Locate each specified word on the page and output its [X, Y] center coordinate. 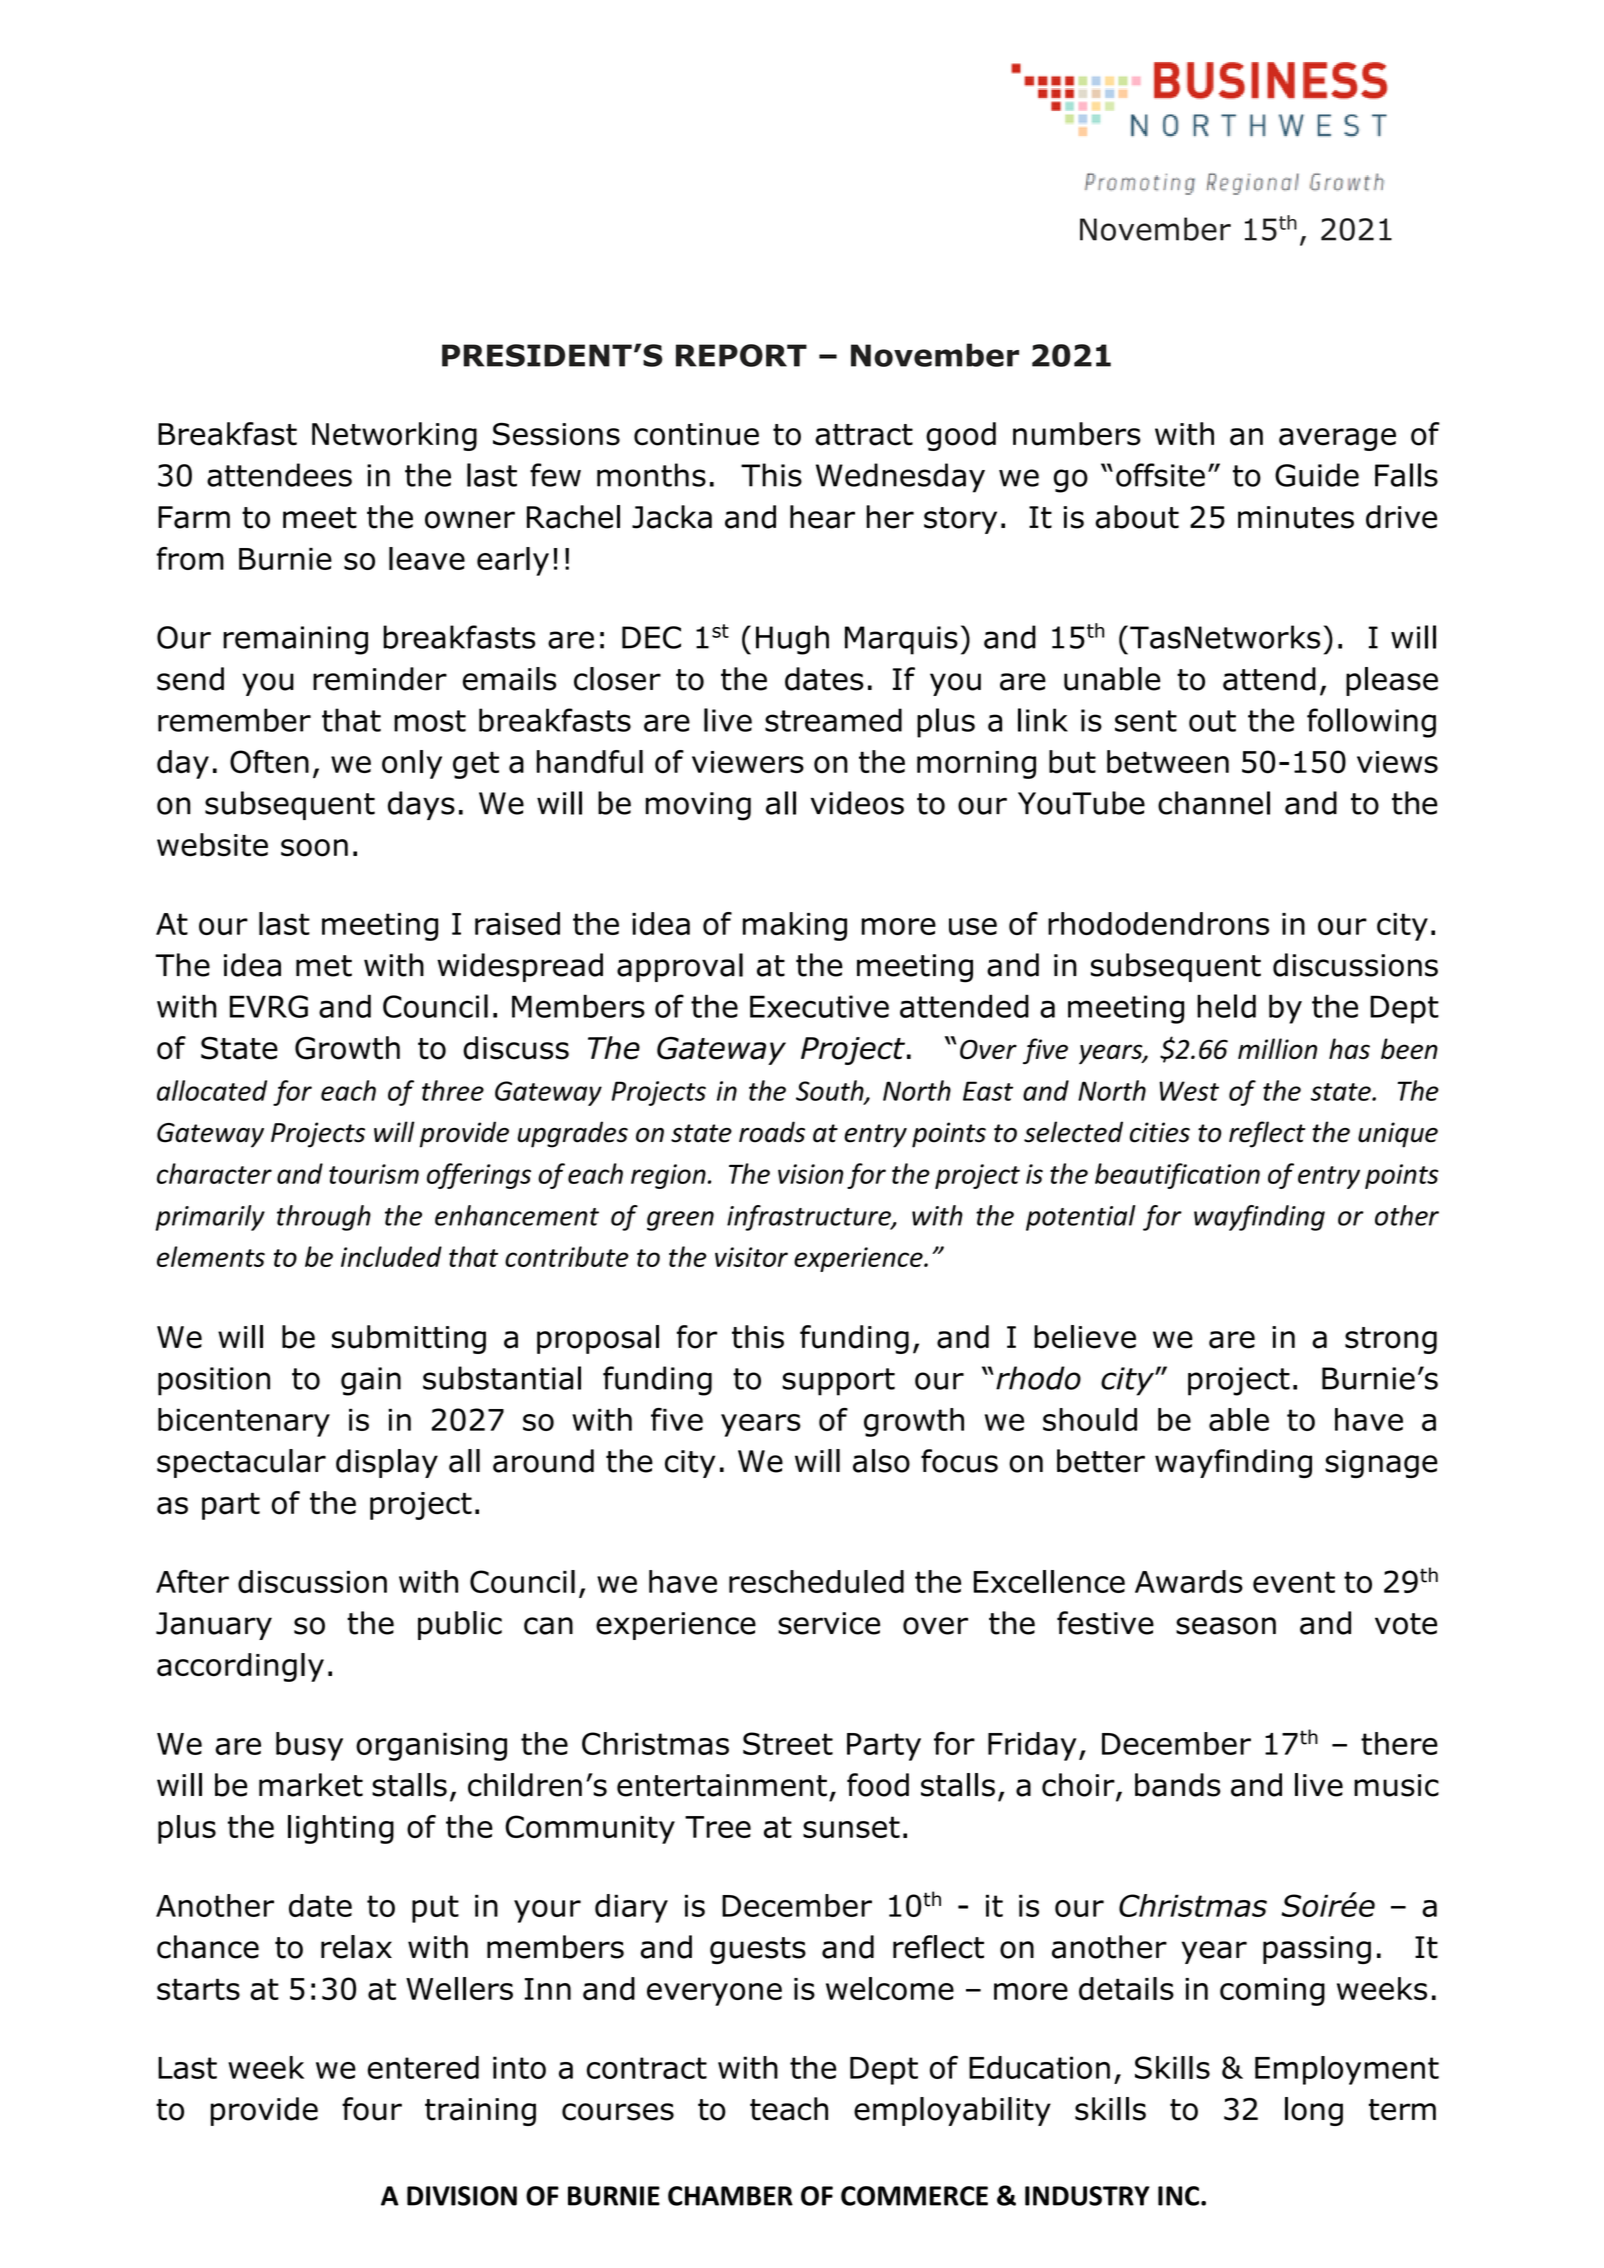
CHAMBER [730, 2196]
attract [864, 435]
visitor [751, 1257]
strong [1391, 1340]
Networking [394, 436]
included [391, 1256]
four [372, 2109]
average [1337, 439]
